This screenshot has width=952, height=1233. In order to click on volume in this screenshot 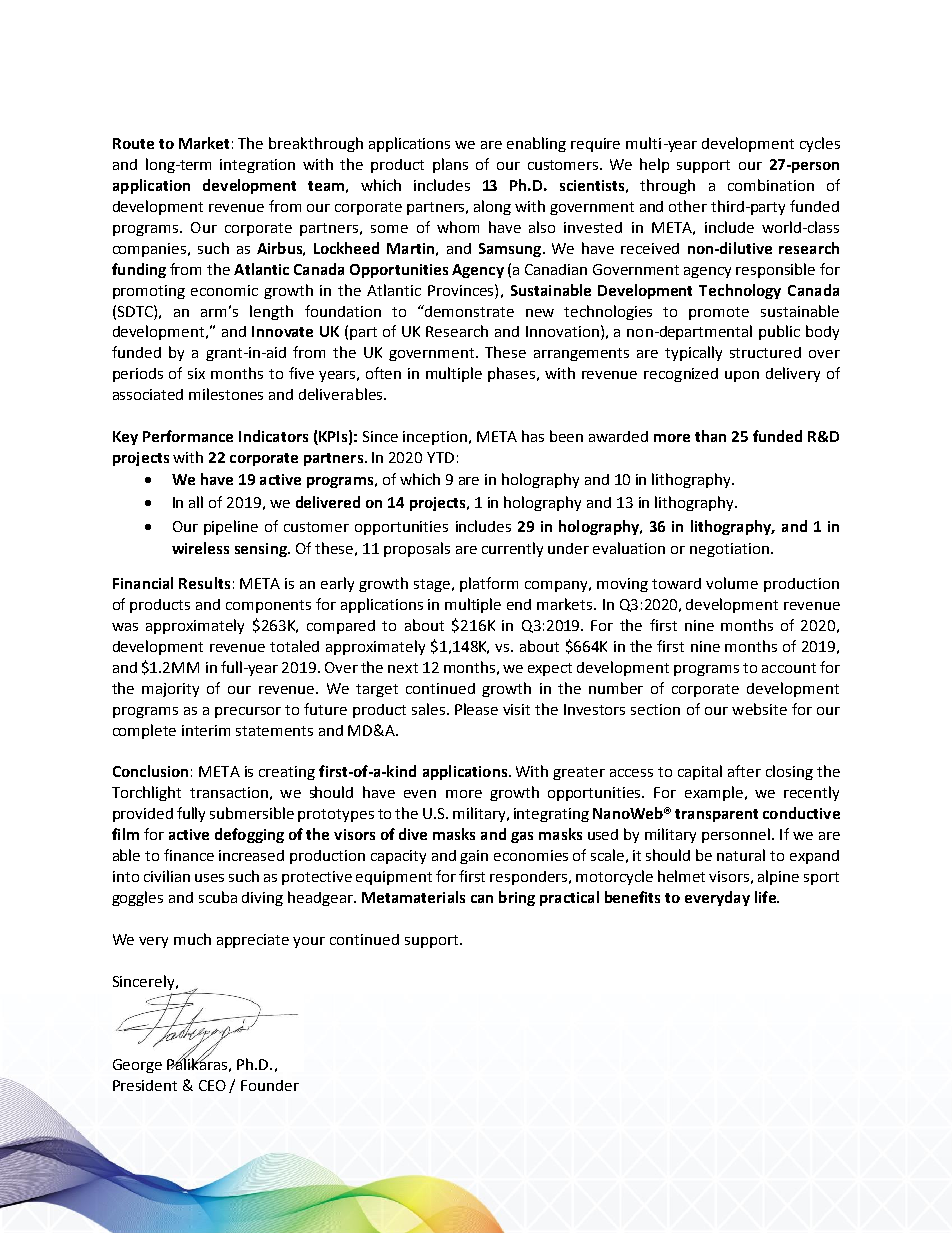, I will do `click(732, 583)`.
